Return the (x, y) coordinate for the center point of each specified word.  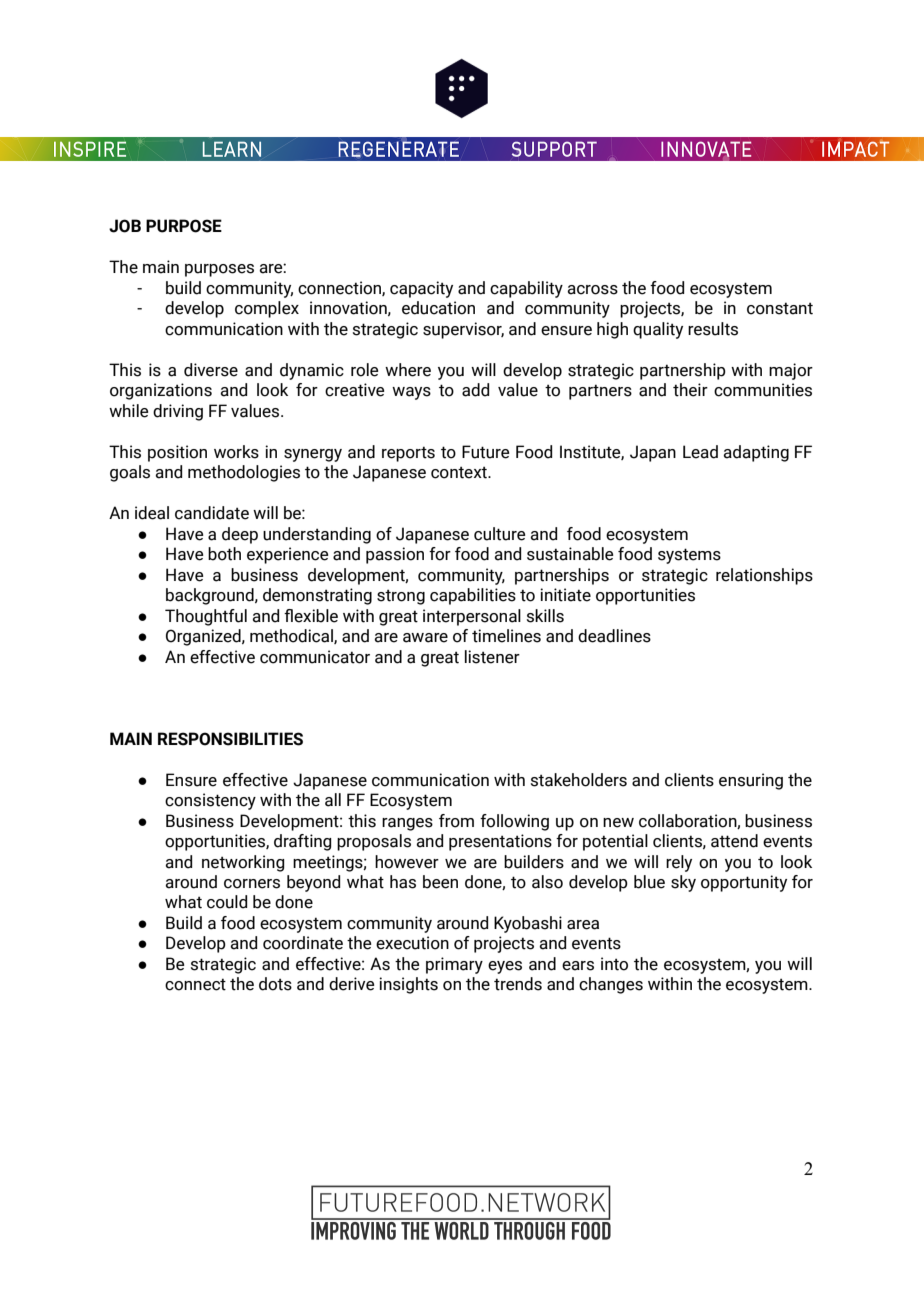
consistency (210, 801)
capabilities (473, 596)
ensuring (751, 781)
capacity (421, 289)
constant (780, 308)
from (456, 821)
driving (178, 412)
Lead (700, 452)
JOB (125, 226)
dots (275, 984)
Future (486, 452)
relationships (764, 576)
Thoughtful (206, 617)
